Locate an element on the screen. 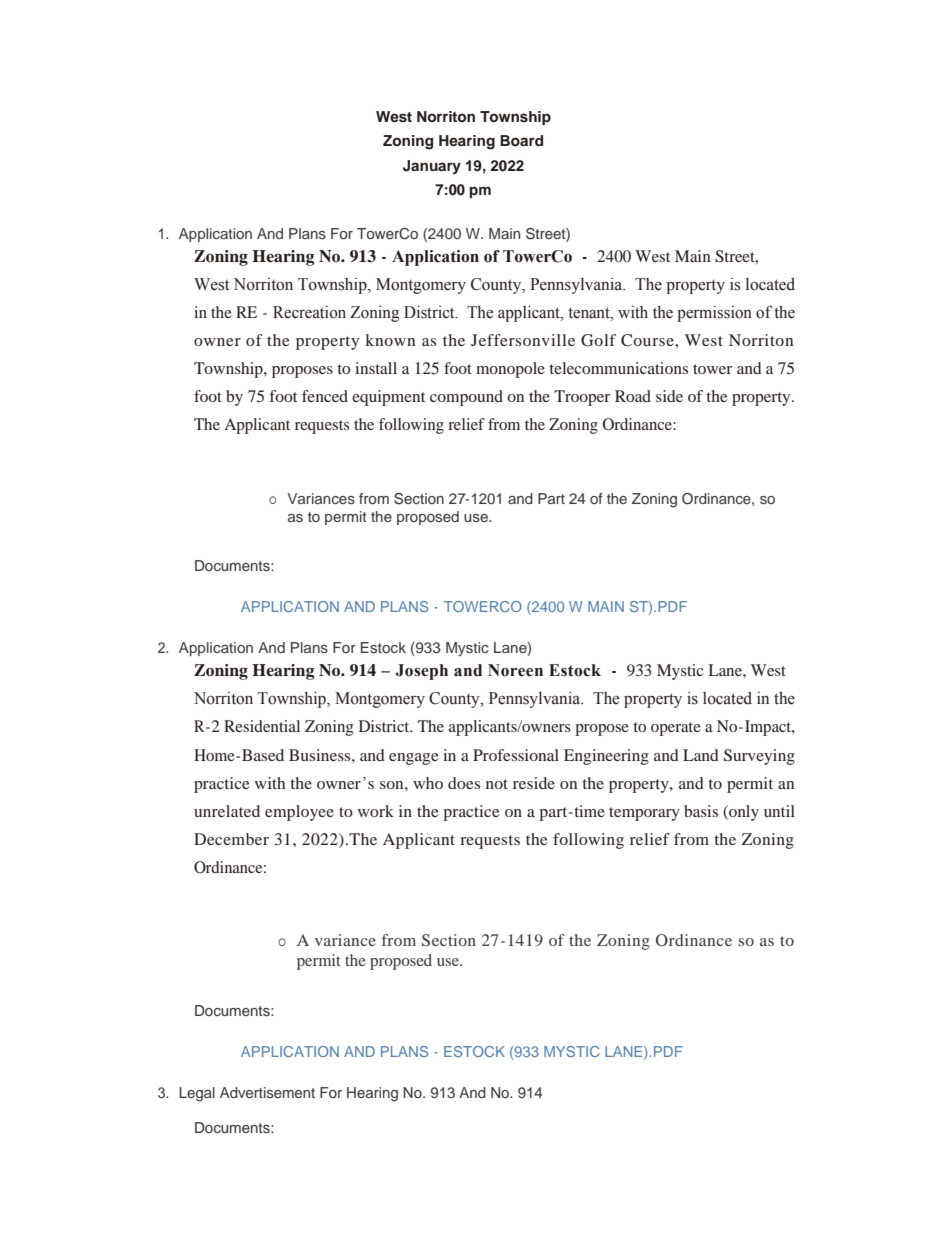 This screenshot has width=952, height=1233. compound is located at coordinates (466, 398).
